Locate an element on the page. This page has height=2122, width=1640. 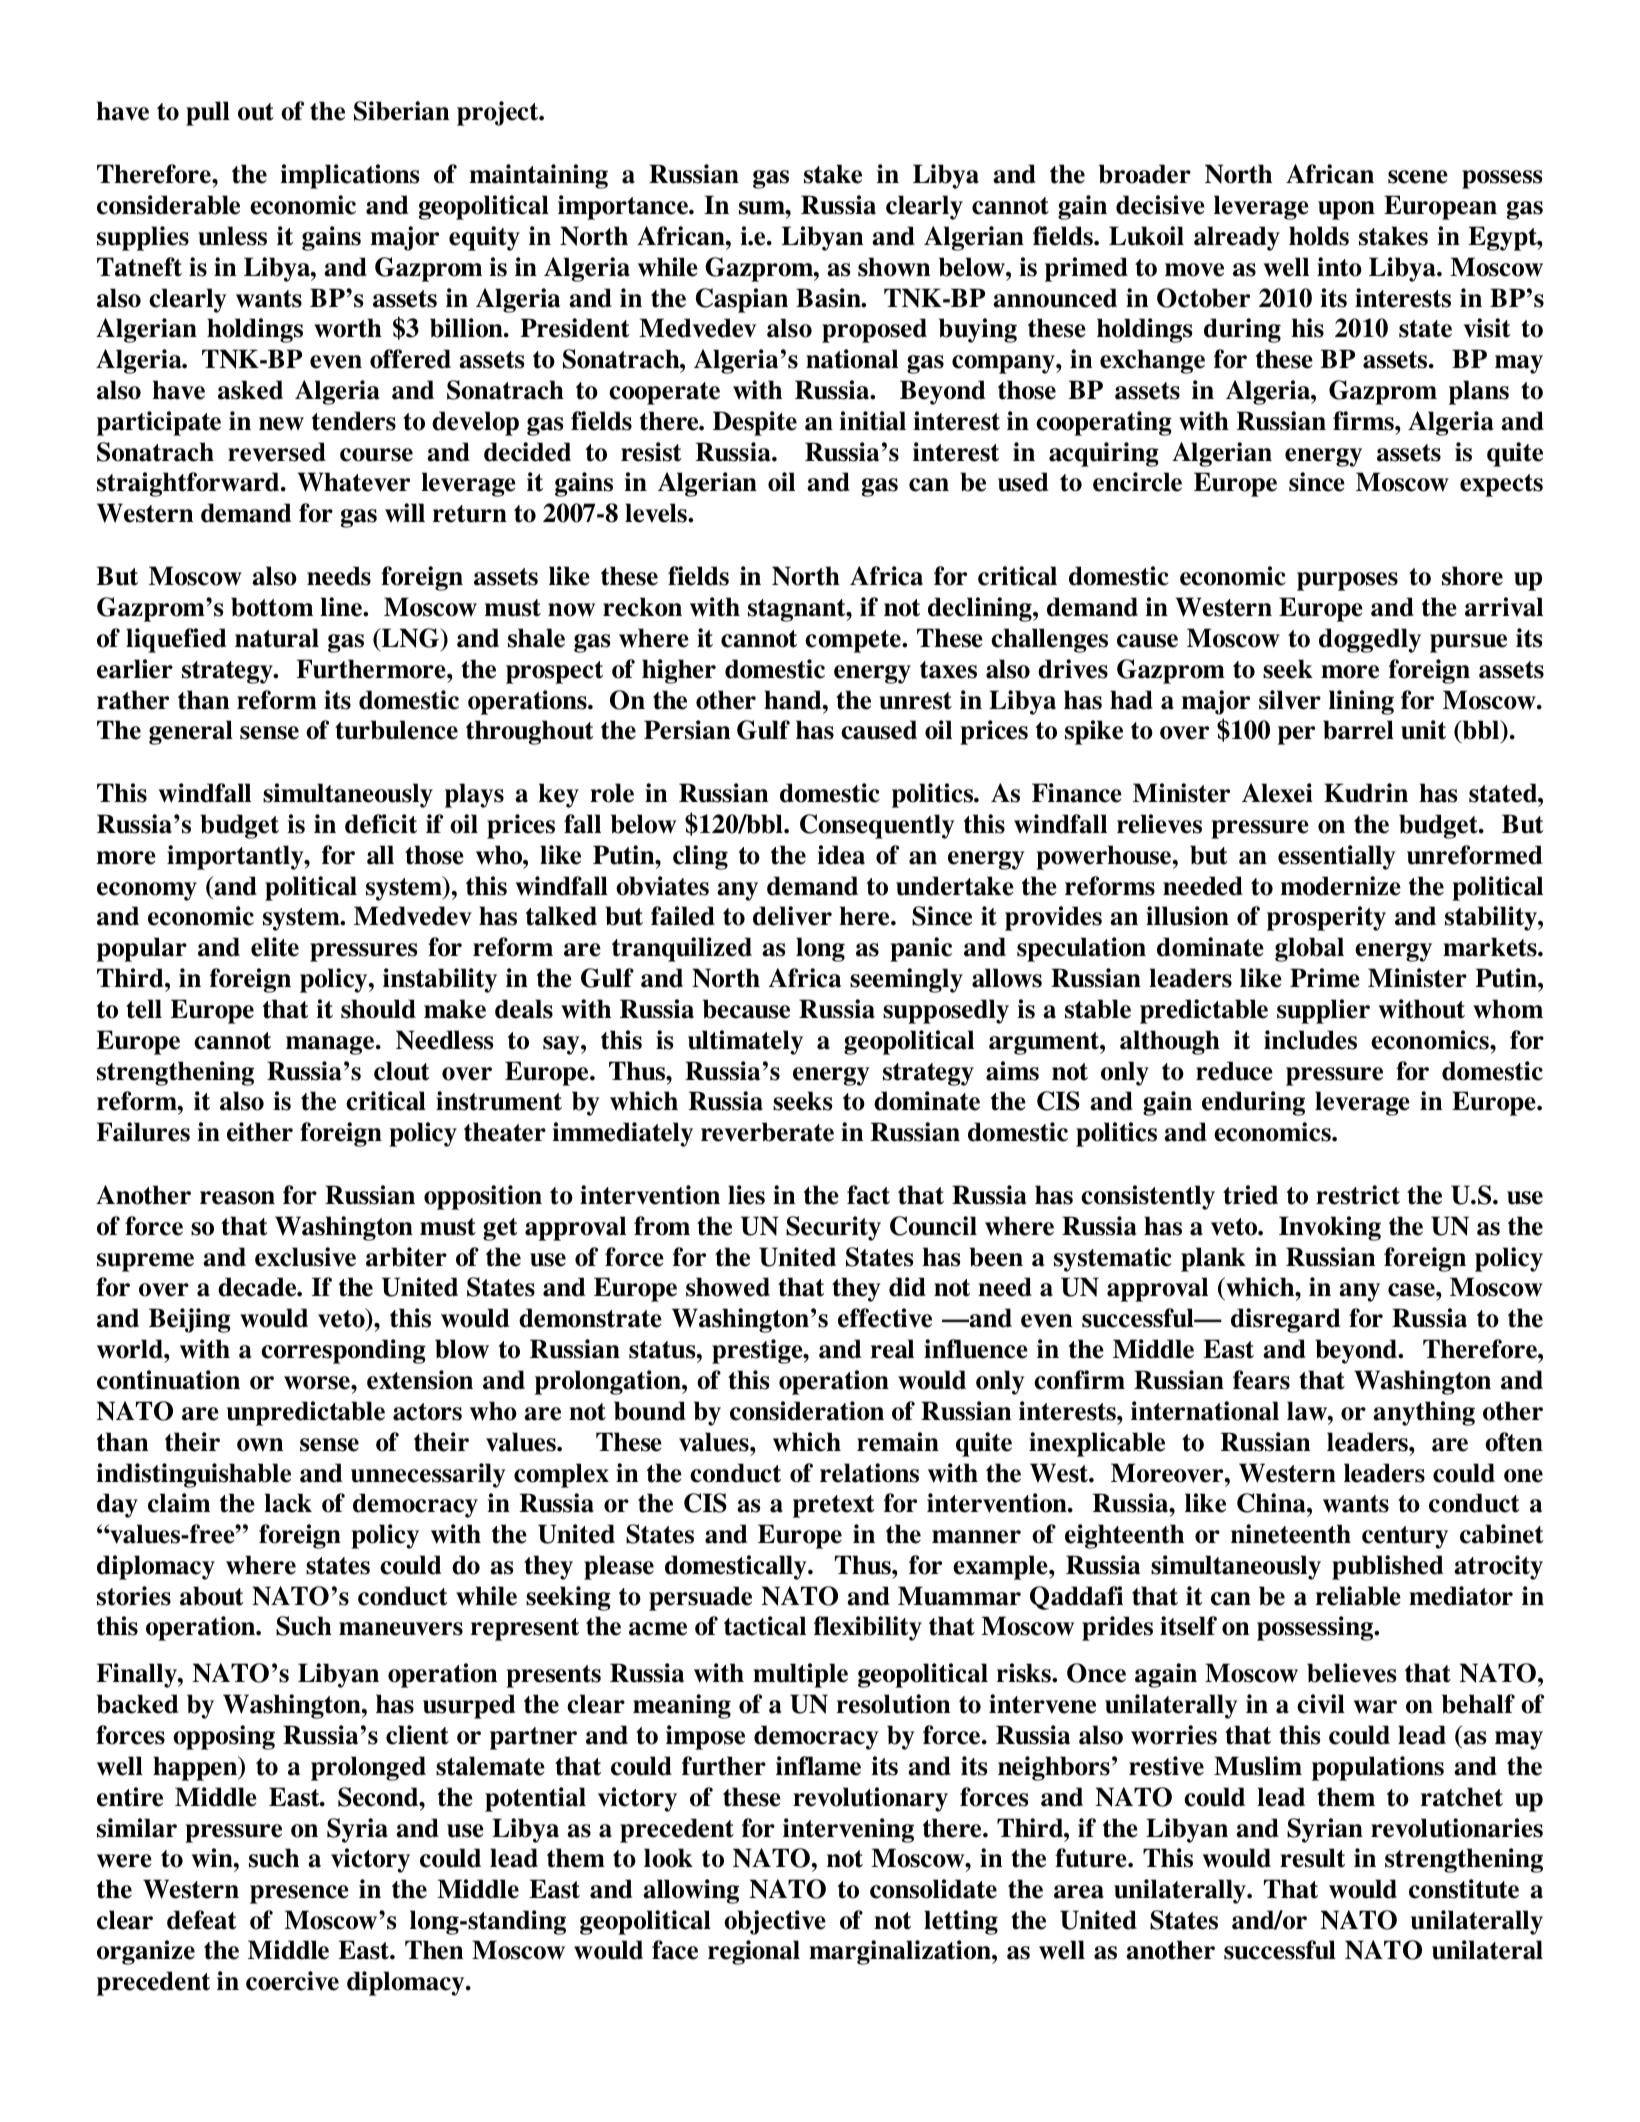
shown is located at coordinates (894, 267).
